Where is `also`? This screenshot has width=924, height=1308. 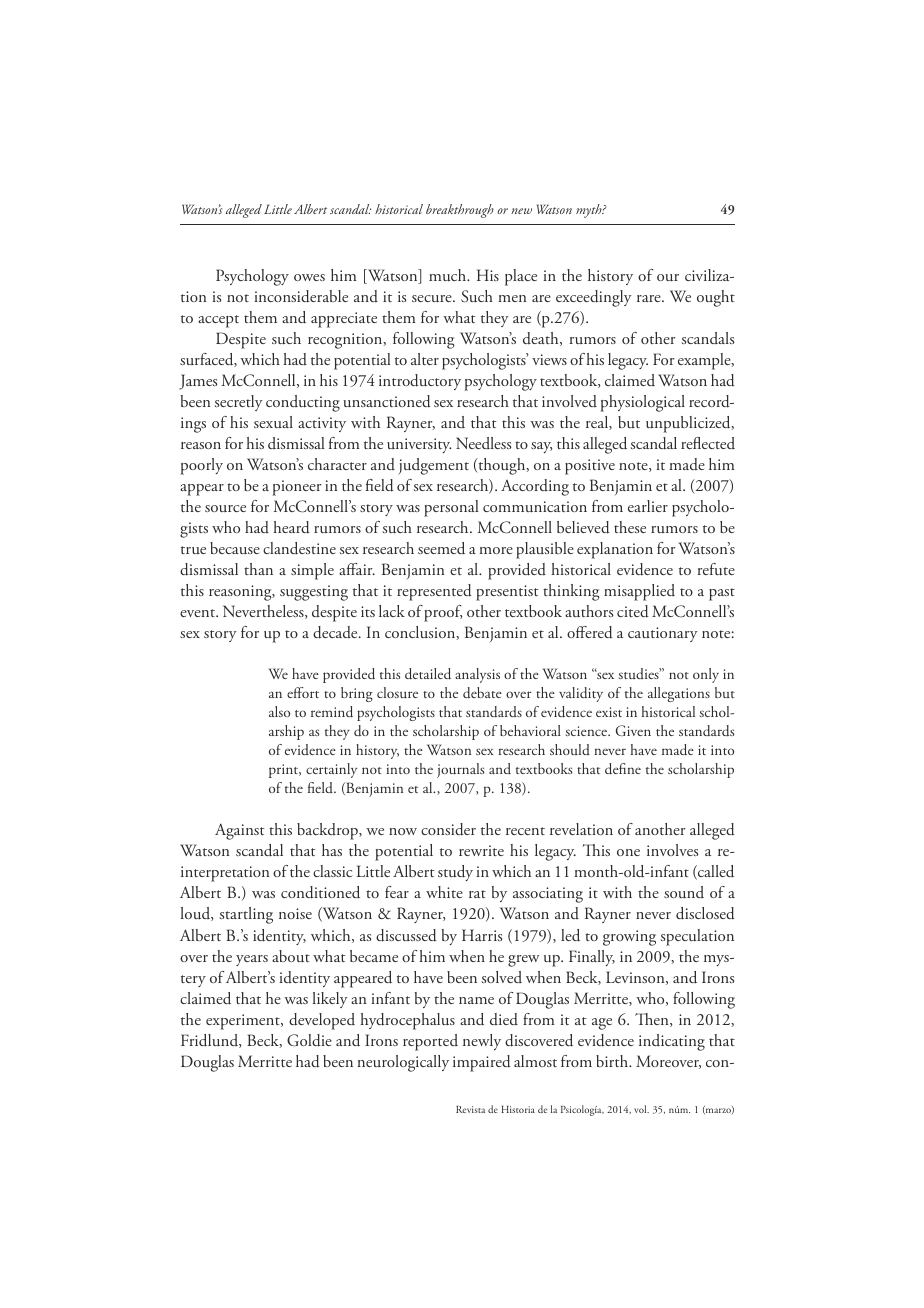
also is located at coordinates (279, 711).
